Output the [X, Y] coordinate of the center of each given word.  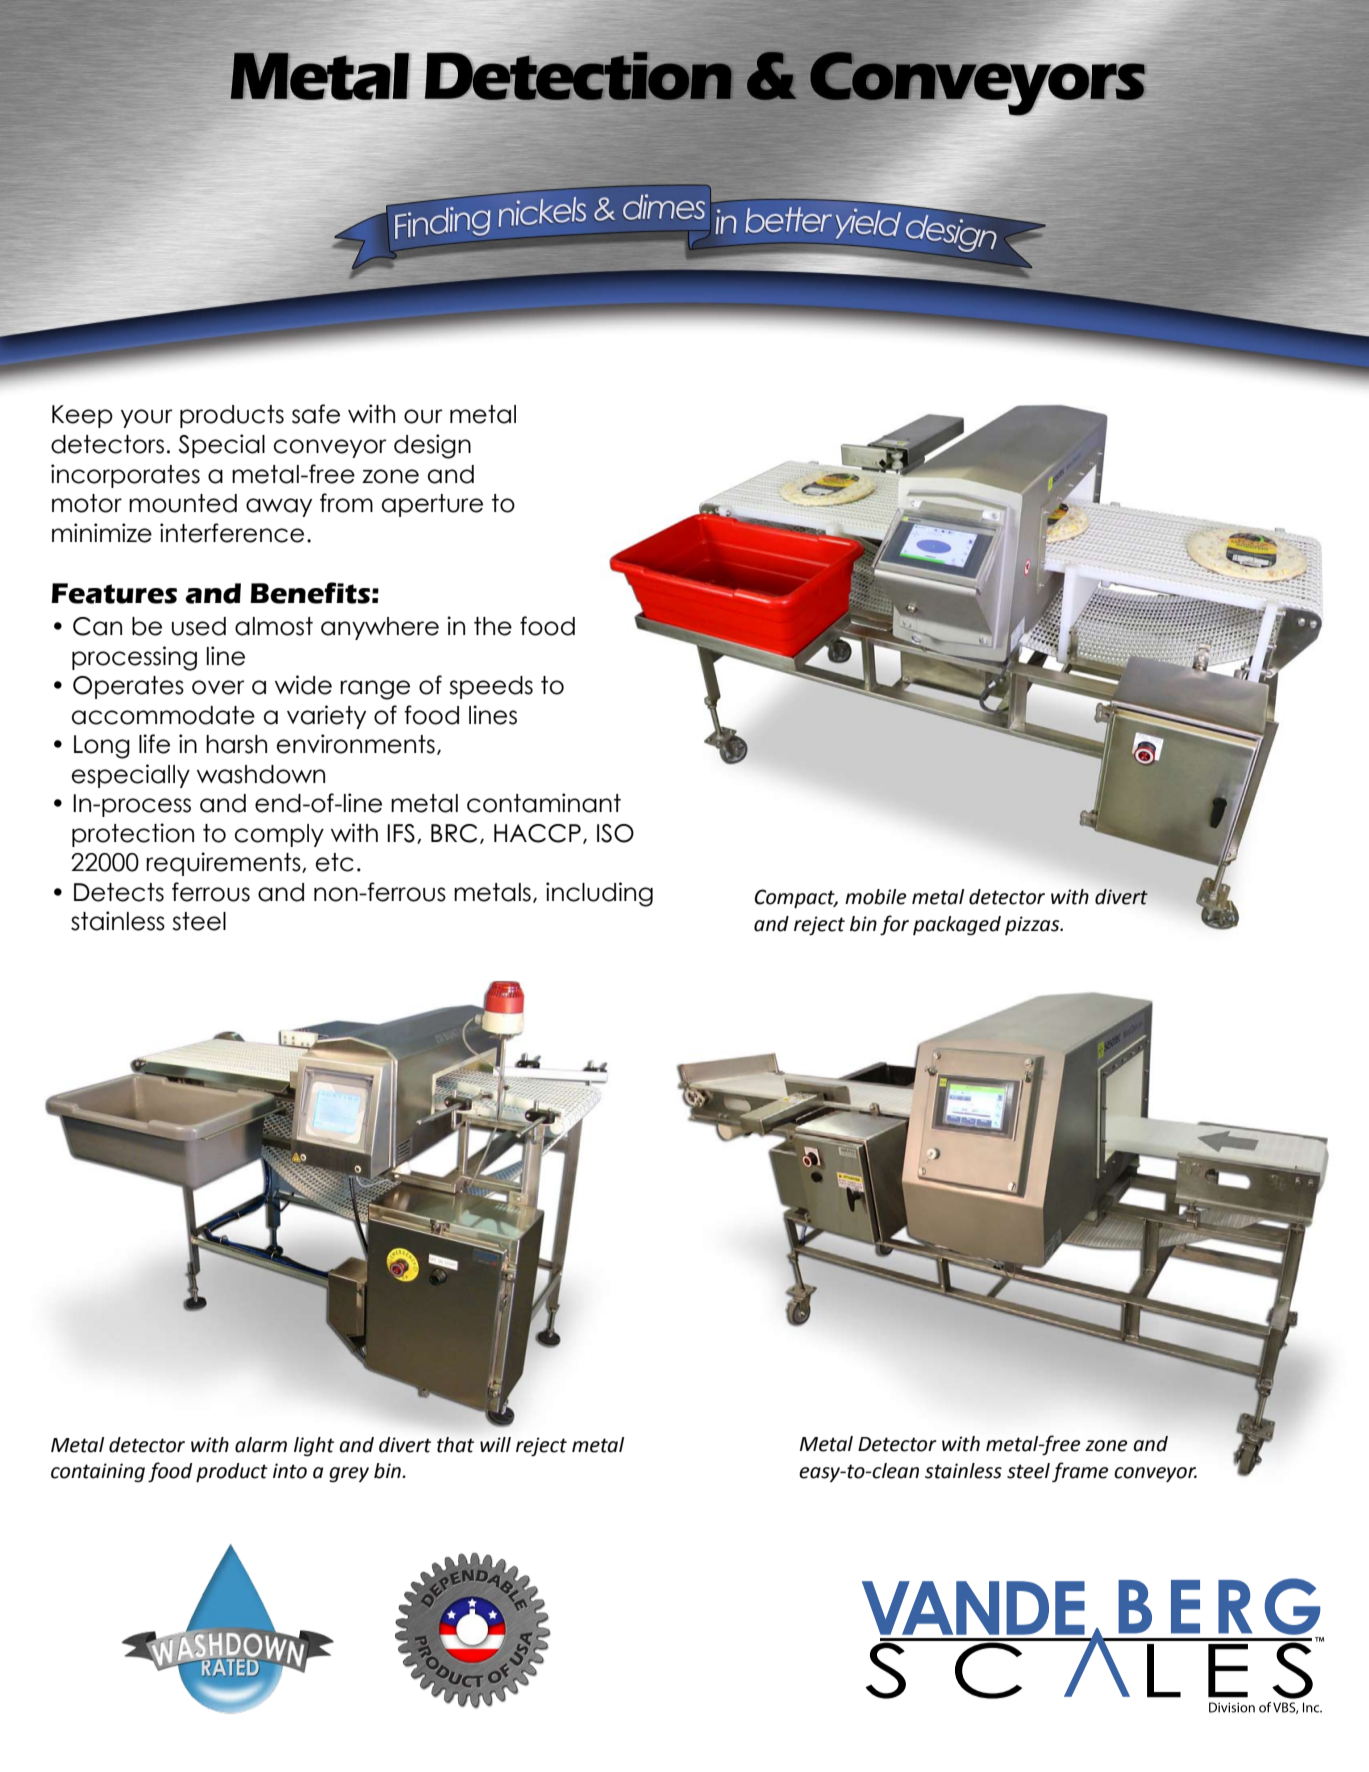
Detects [119, 892]
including [599, 894]
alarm [261, 1445]
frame [1080, 1472]
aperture [432, 505]
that [455, 1445]
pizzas [1033, 925]
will [495, 1444]
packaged [957, 926]
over [218, 687]
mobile [876, 897]
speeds [491, 687]
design [432, 446]
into [290, 1471]
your [147, 418]
